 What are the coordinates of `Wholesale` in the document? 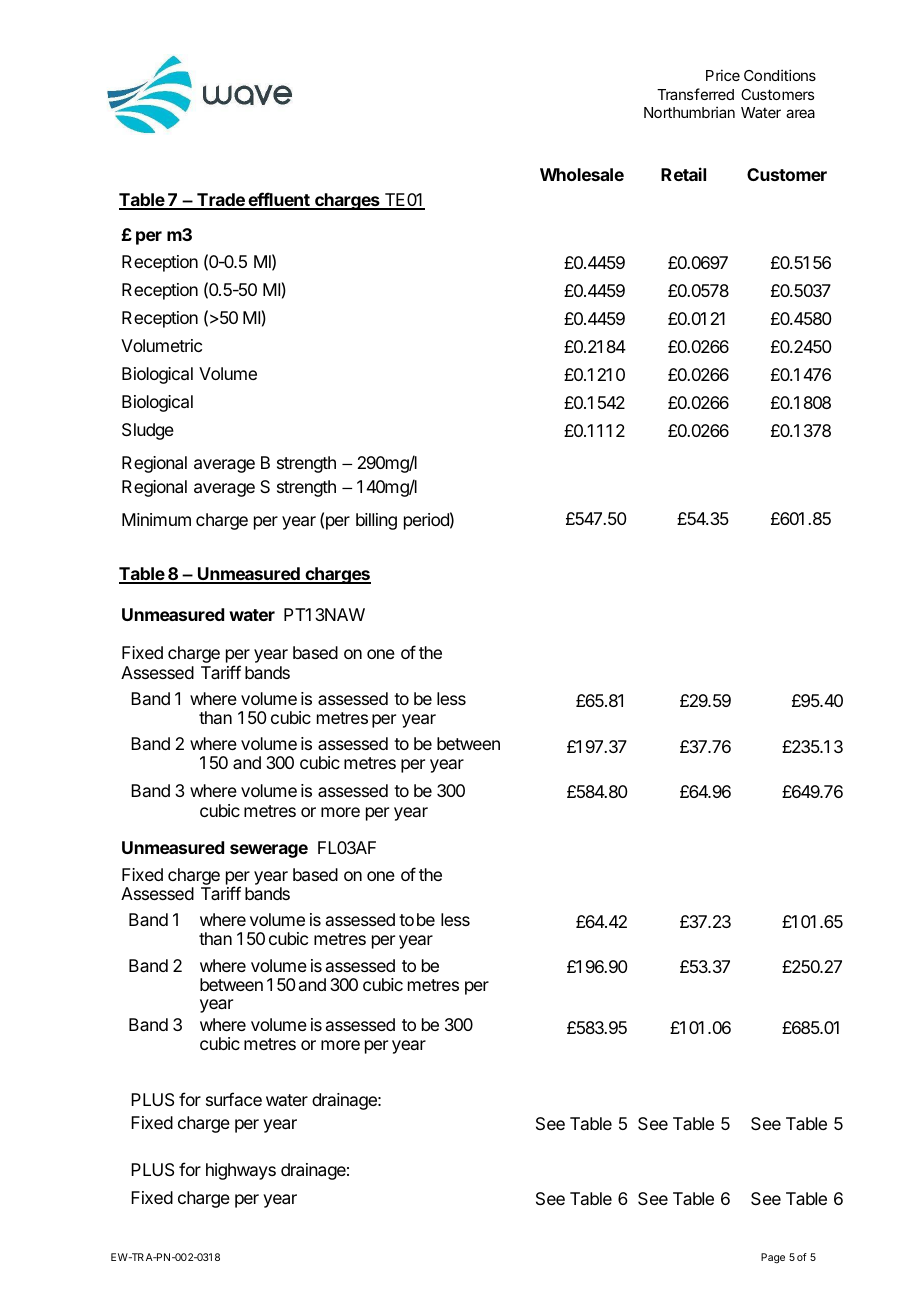 It's located at (582, 174).
